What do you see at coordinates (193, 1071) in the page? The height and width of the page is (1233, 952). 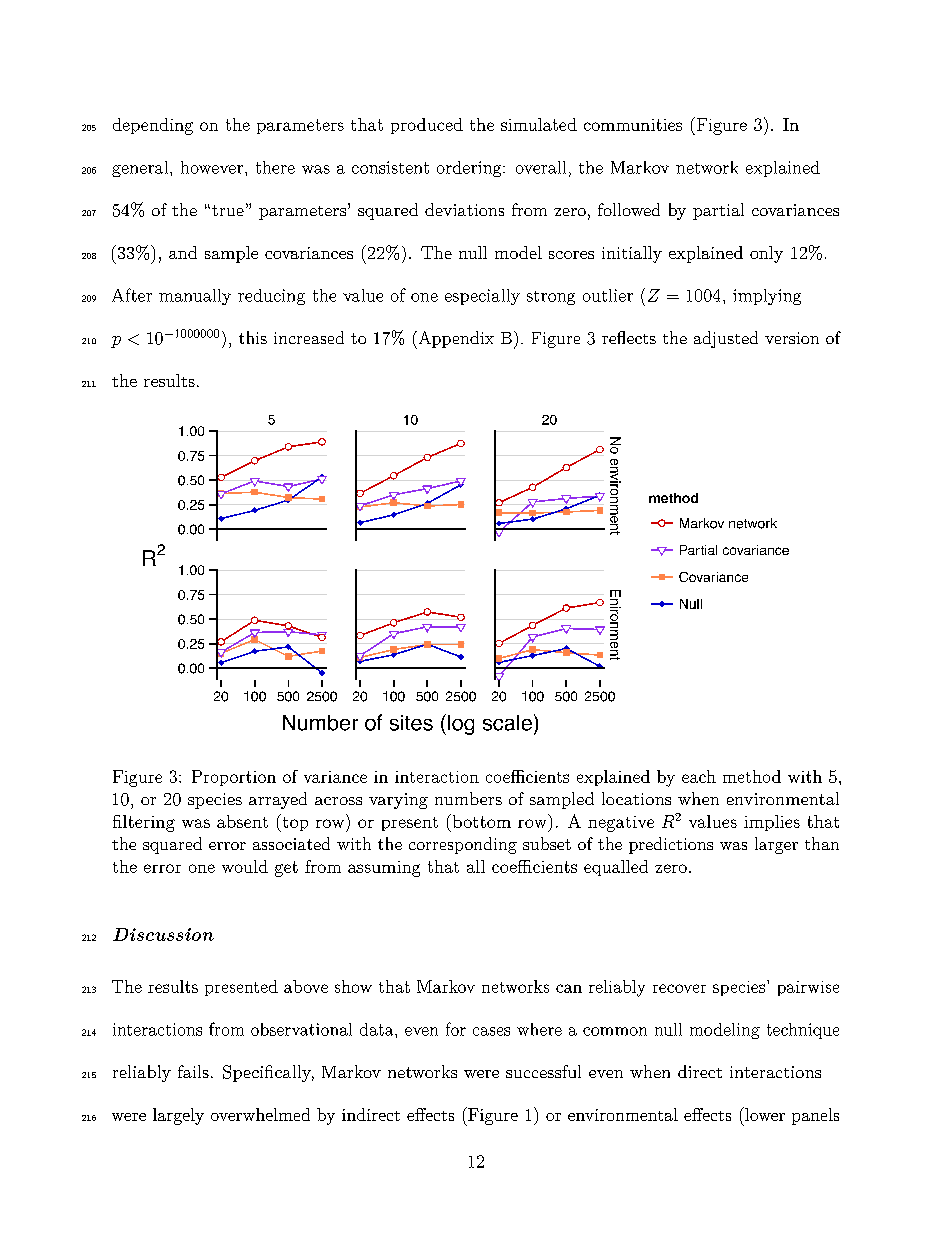 I see `fails` at bounding box center [193, 1071].
